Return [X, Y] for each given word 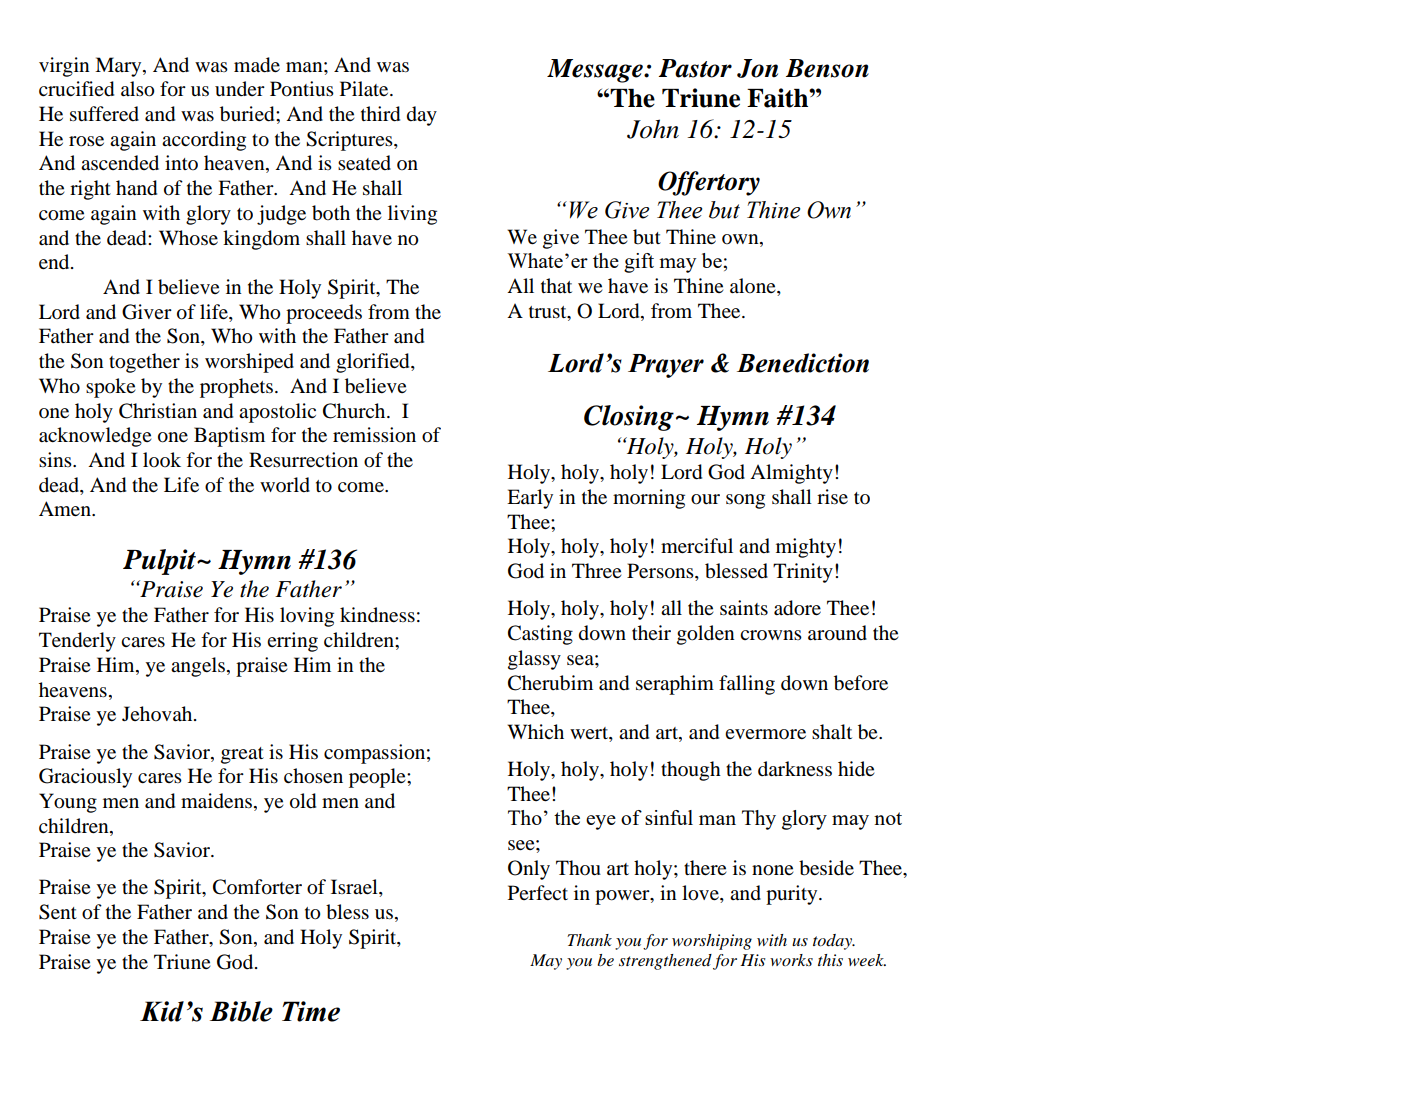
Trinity [803, 573]
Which [535, 731]
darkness [795, 769]
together [144, 363]
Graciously [85, 778]
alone [754, 287]
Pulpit [160, 562]
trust [549, 312]
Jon [757, 68]
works [791, 960]
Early [530, 499]
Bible [241, 1011]
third [380, 114]
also [138, 89]
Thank [589, 940]
